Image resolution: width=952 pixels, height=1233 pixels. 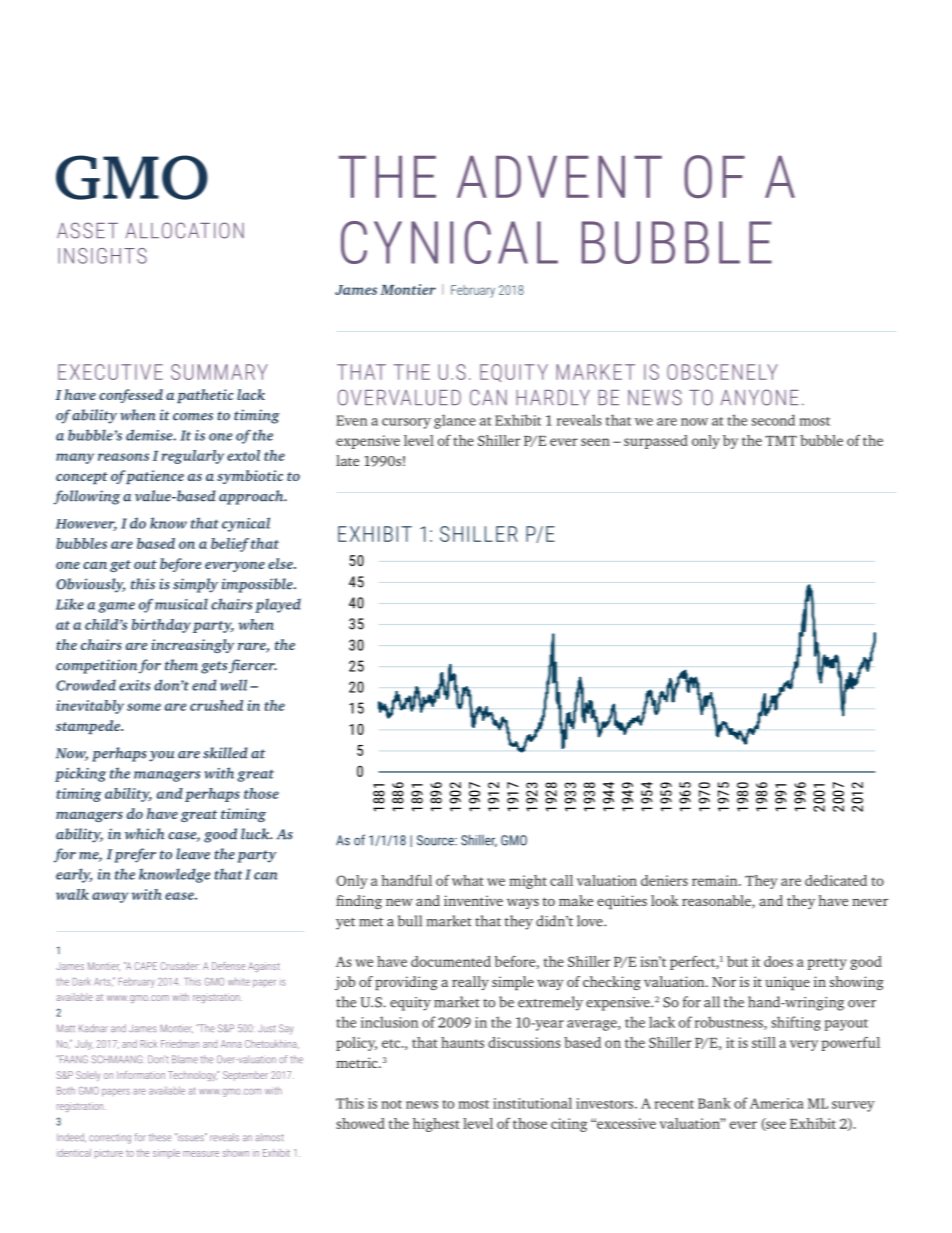 I want to click on ALLOCATION, so click(x=185, y=230).
